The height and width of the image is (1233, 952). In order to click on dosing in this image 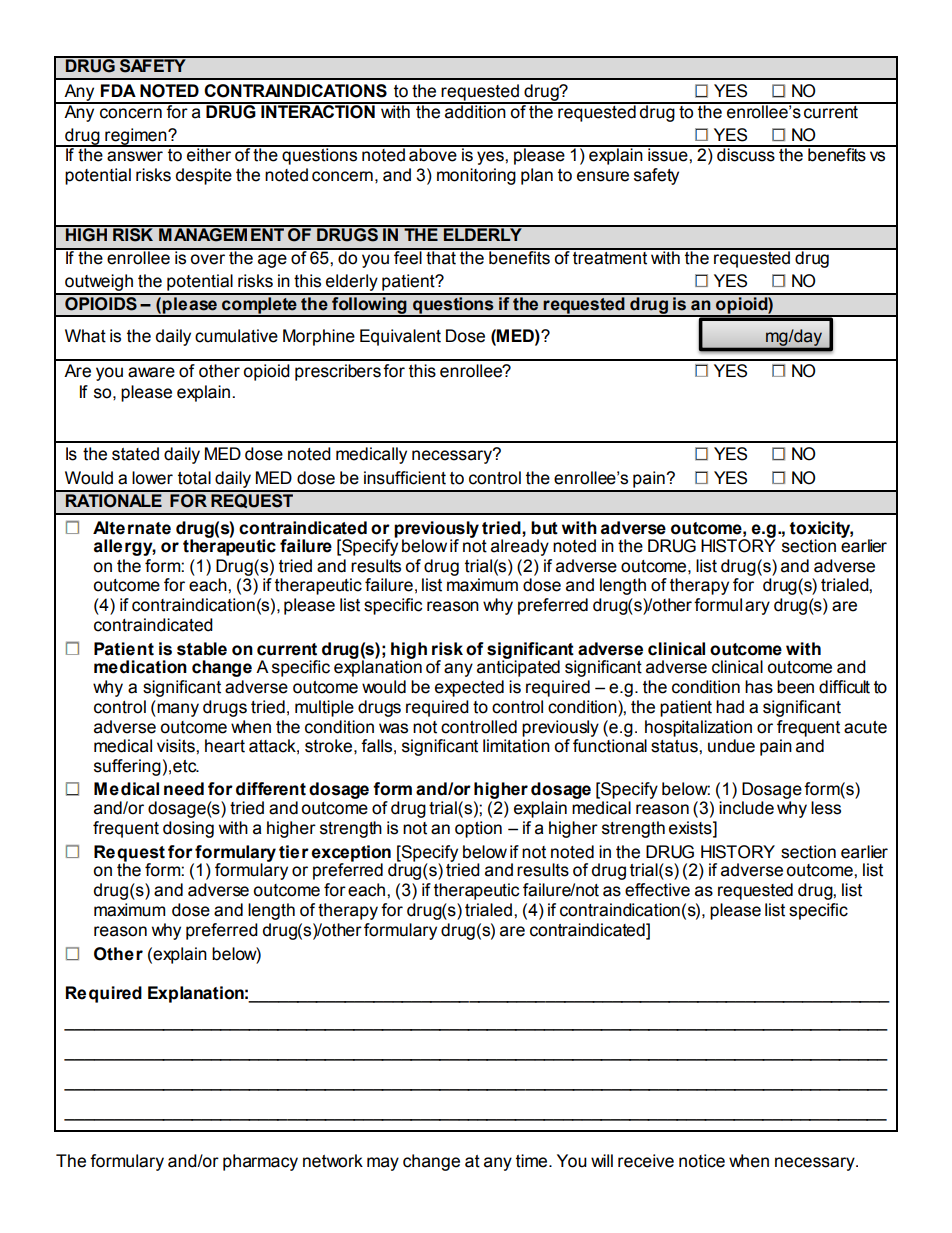, I will do `click(188, 829)`.
